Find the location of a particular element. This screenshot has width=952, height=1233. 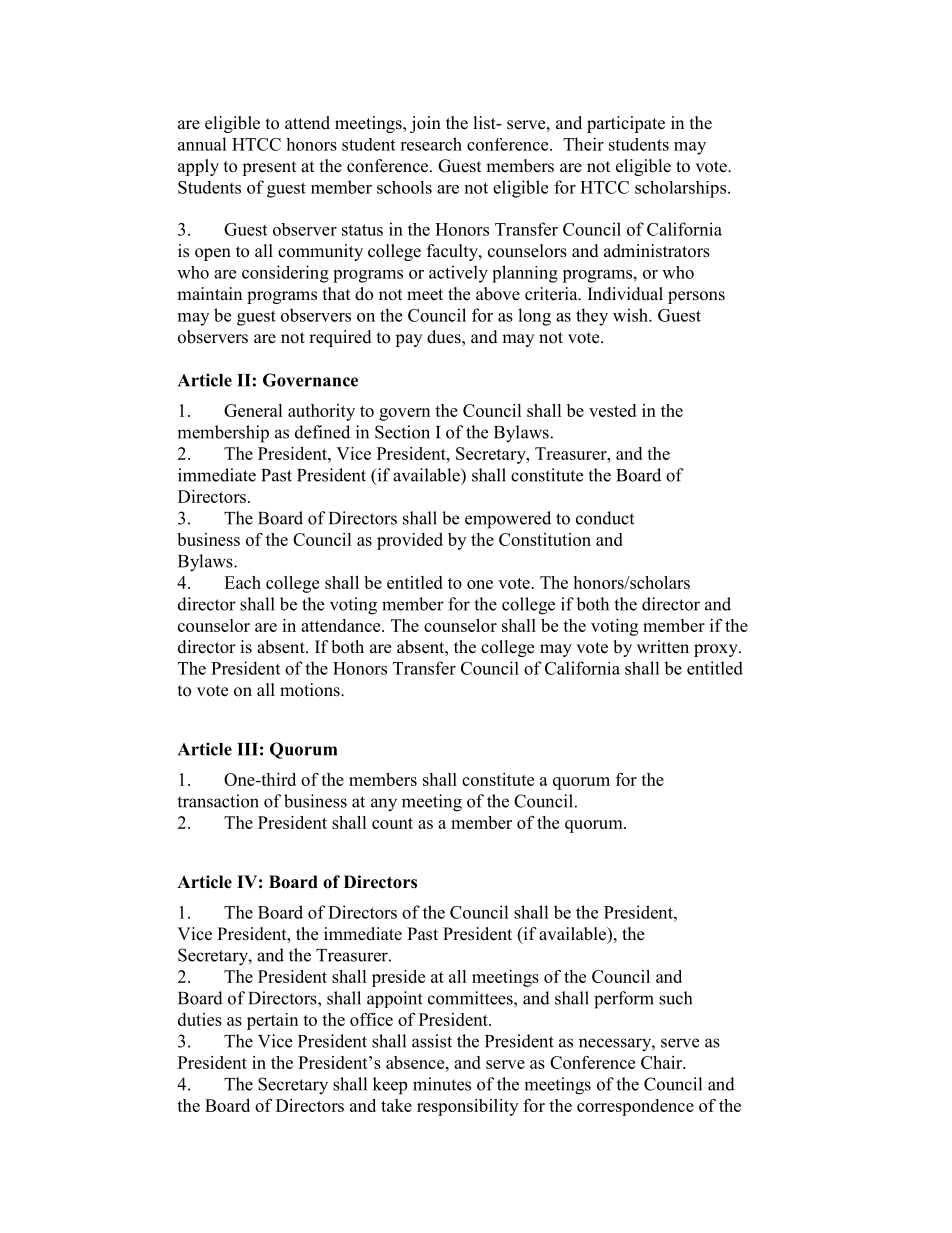

present is located at coordinates (269, 168).
